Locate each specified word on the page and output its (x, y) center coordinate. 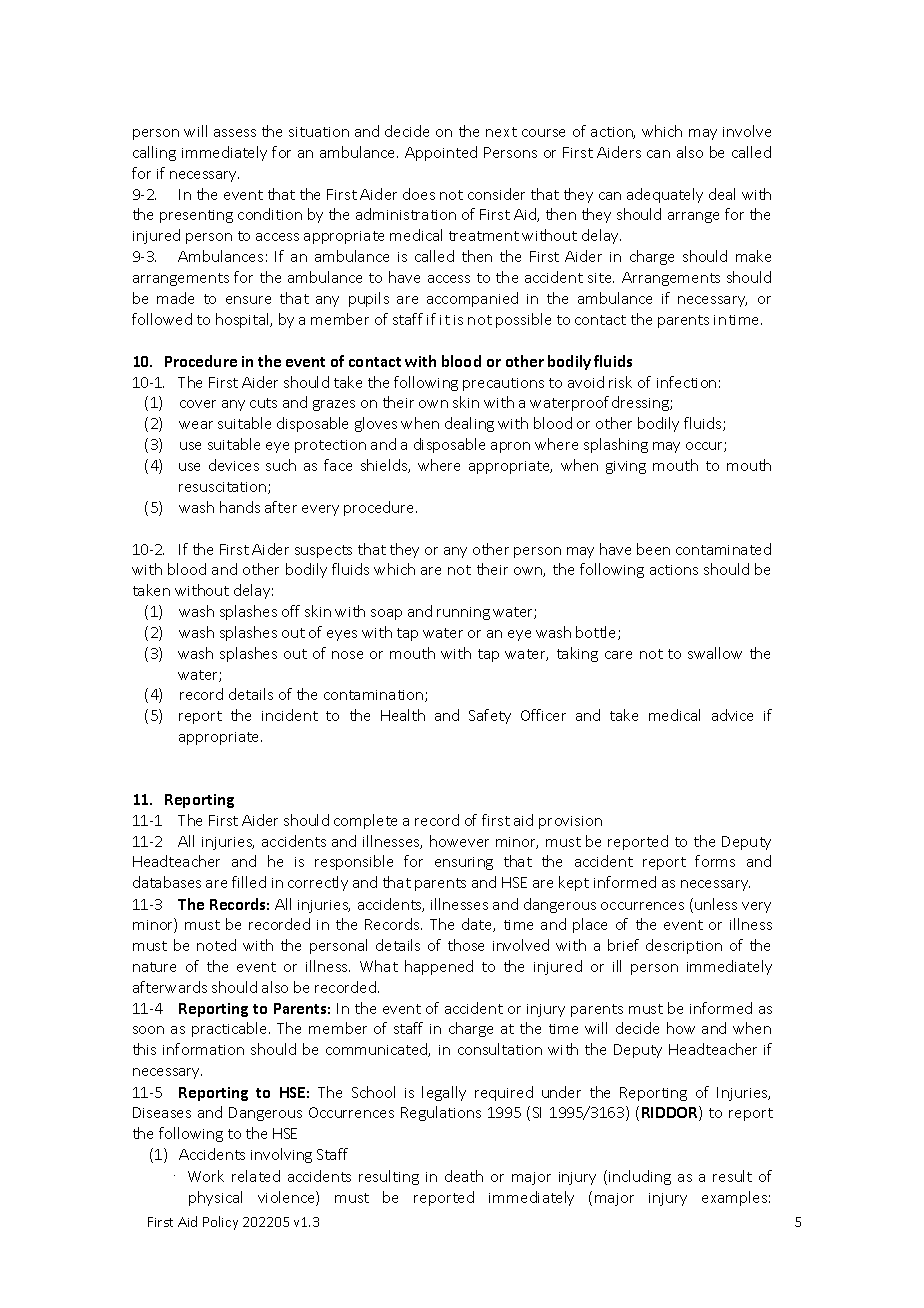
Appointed (441, 153)
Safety (490, 716)
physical (215, 1198)
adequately (665, 195)
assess (235, 133)
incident (290, 715)
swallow (715, 653)
